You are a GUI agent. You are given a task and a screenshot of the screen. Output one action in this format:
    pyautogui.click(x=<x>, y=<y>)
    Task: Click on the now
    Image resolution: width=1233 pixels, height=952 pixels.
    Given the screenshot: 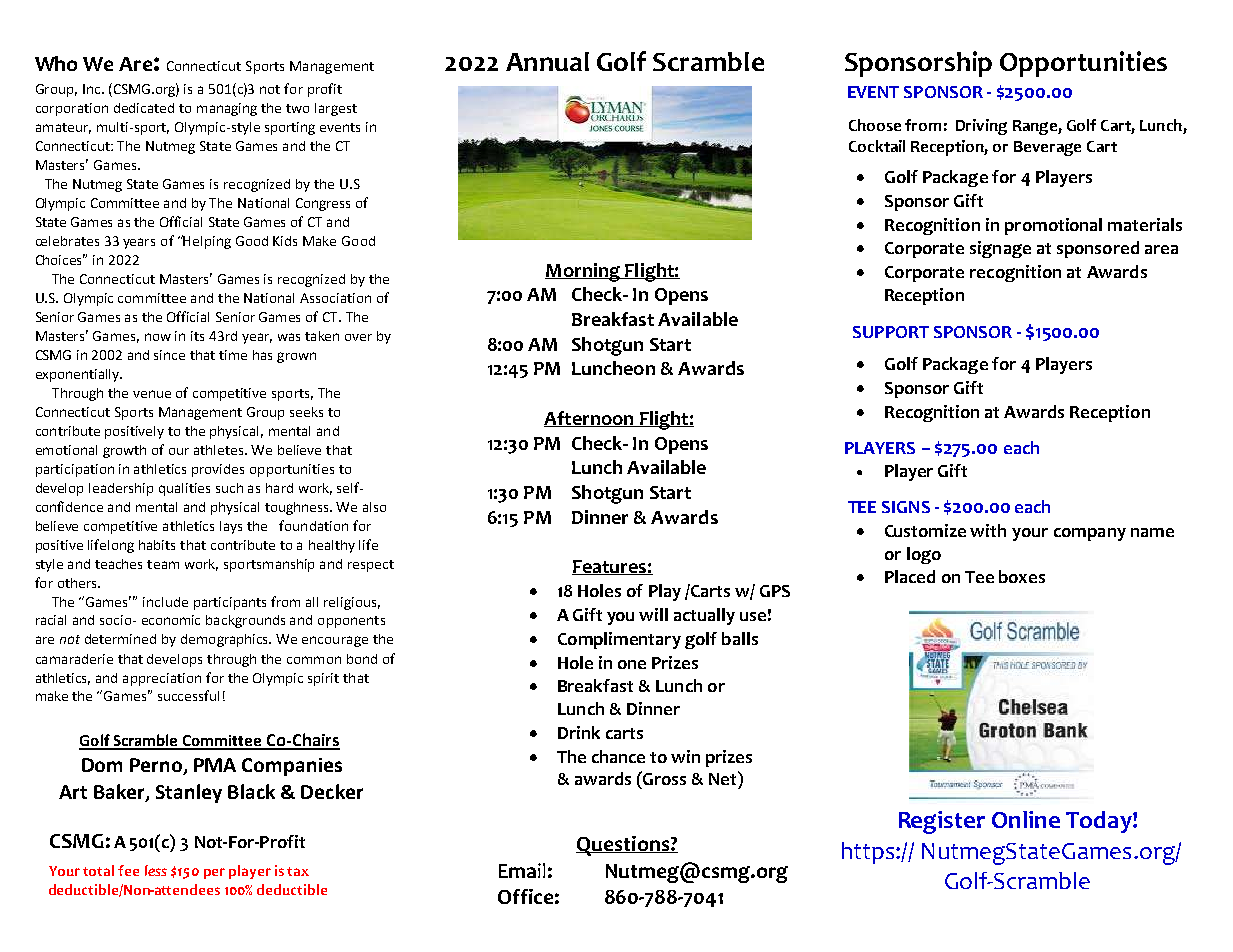 What is the action you would take?
    pyautogui.click(x=158, y=337)
